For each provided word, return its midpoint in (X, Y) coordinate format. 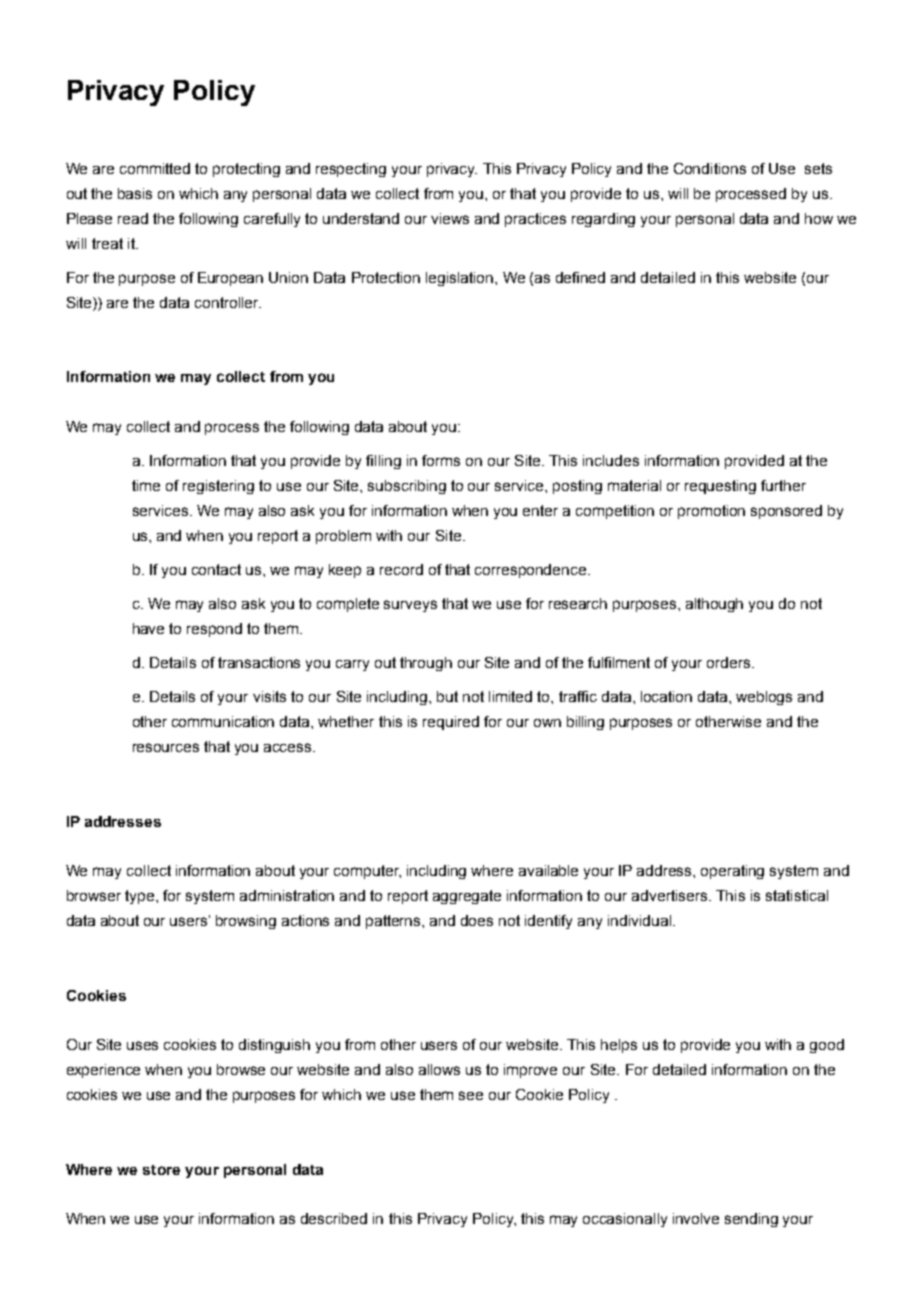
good (827, 1046)
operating (732, 872)
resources (166, 747)
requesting (720, 487)
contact (216, 569)
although (714, 605)
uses (142, 1045)
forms (441, 460)
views (450, 218)
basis (135, 193)
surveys (410, 606)
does (477, 920)
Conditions (710, 168)
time (146, 485)
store (161, 1170)
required (451, 723)
